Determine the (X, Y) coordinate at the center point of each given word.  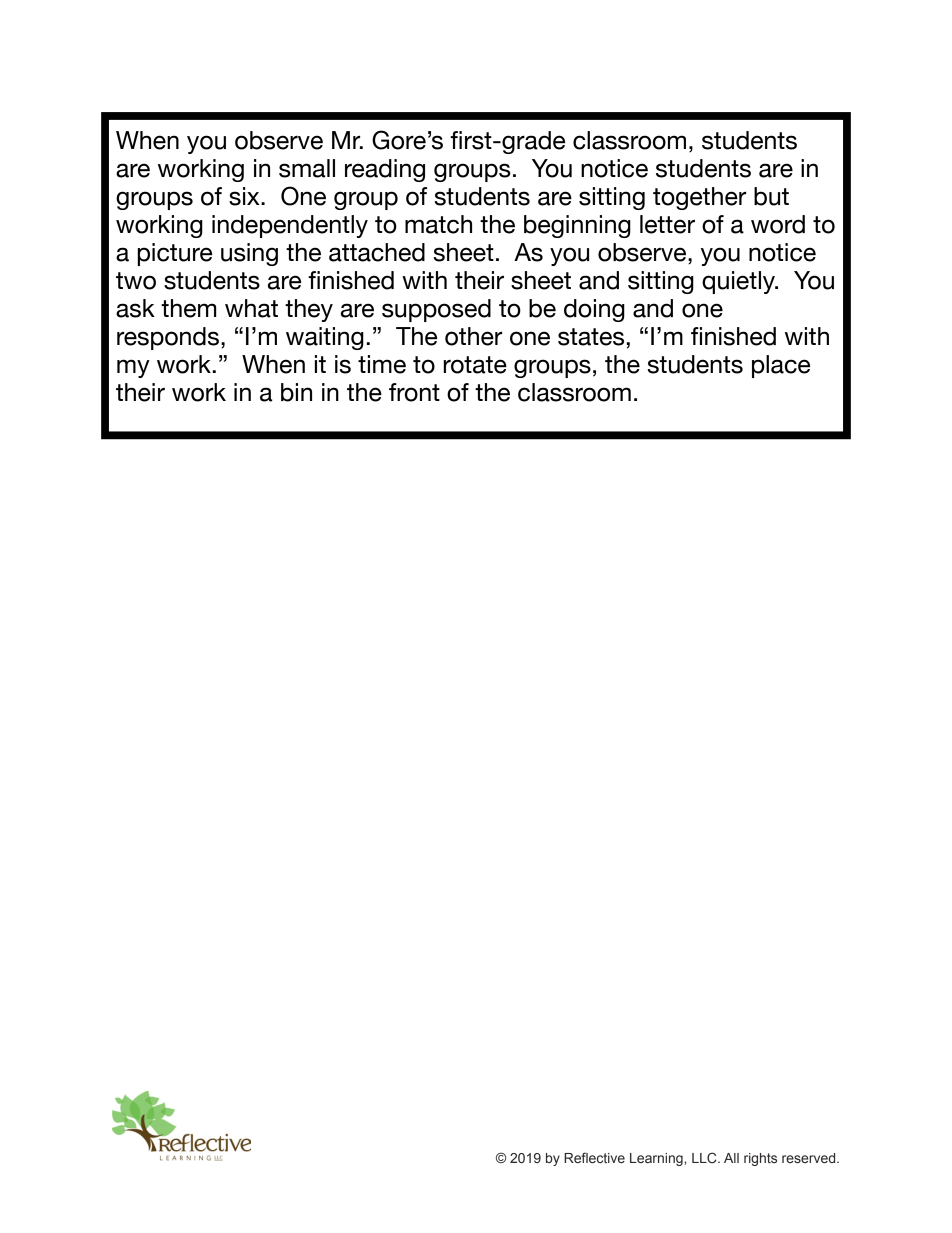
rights (760, 1159)
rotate (475, 365)
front (414, 392)
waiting (325, 338)
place (781, 366)
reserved (810, 1158)
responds (168, 338)
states (591, 337)
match (438, 224)
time (382, 364)
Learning (657, 1159)
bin (296, 392)
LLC (705, 1157)
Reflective (594, 1157)
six (245, 196)
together (699, 198)
